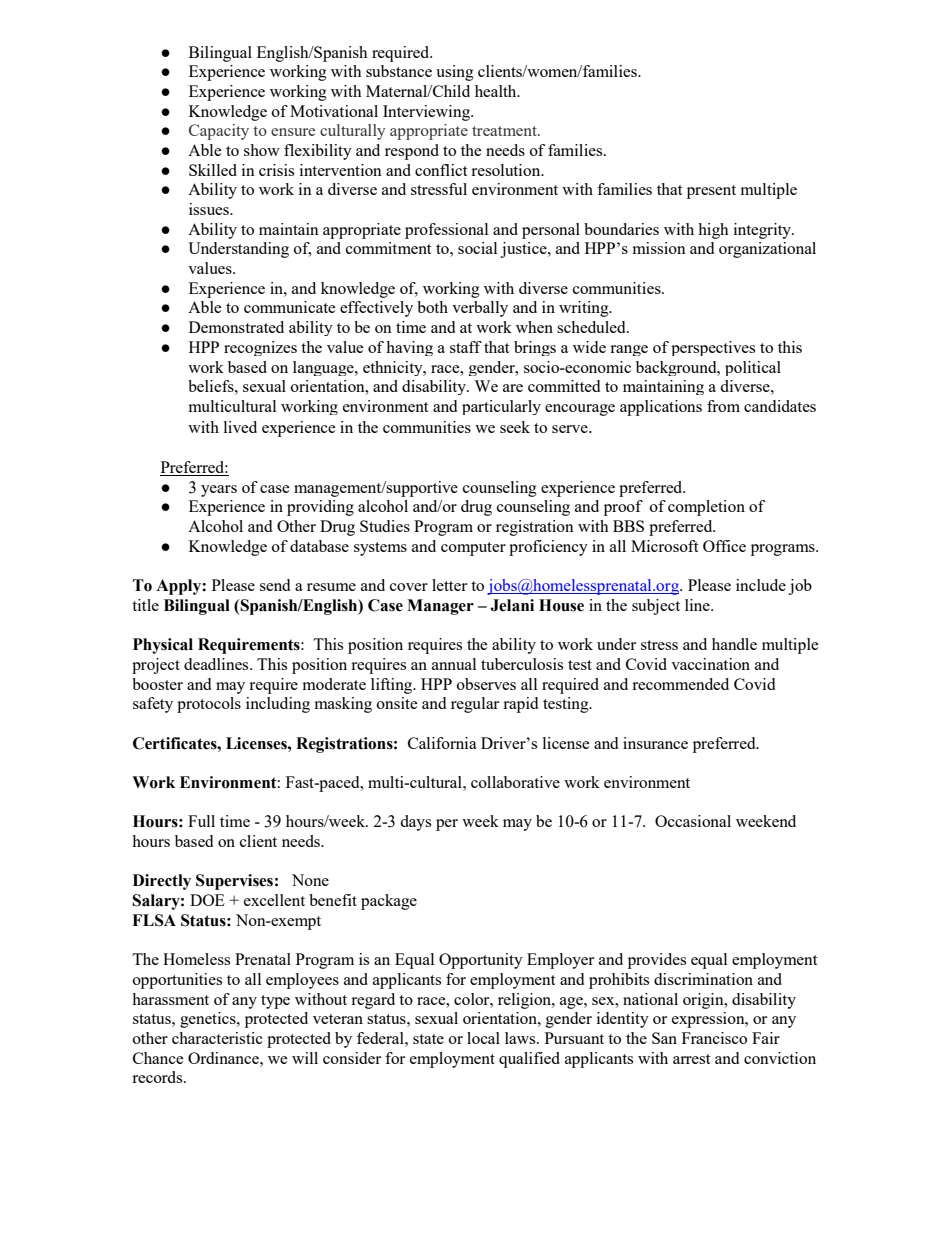 The height and width of the page is (1233, 952). Describe the element at coordinates (415, 823) in the page. I see `days` at that location.
